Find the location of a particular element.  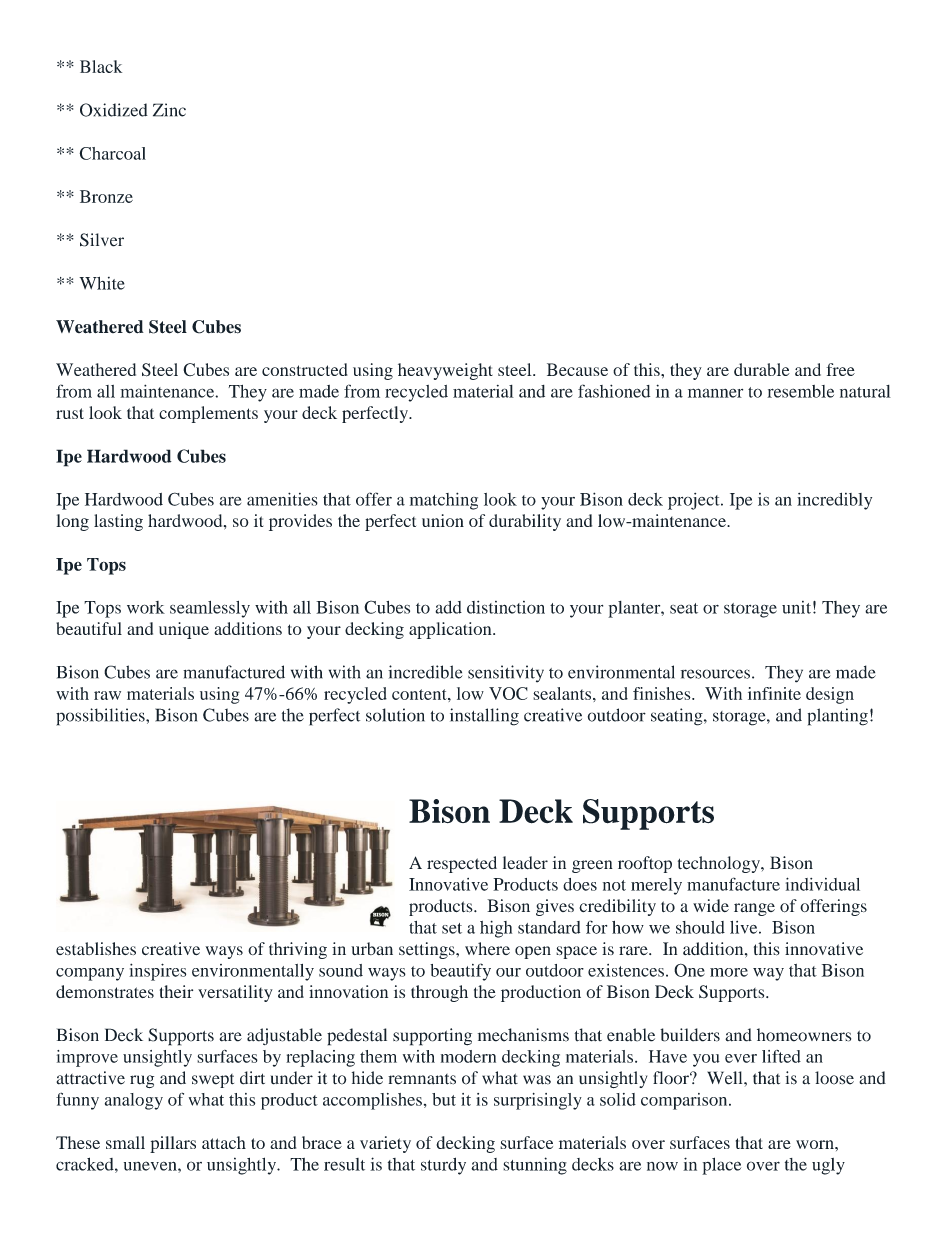

Oxidized is located at coordinates (114, 110).
